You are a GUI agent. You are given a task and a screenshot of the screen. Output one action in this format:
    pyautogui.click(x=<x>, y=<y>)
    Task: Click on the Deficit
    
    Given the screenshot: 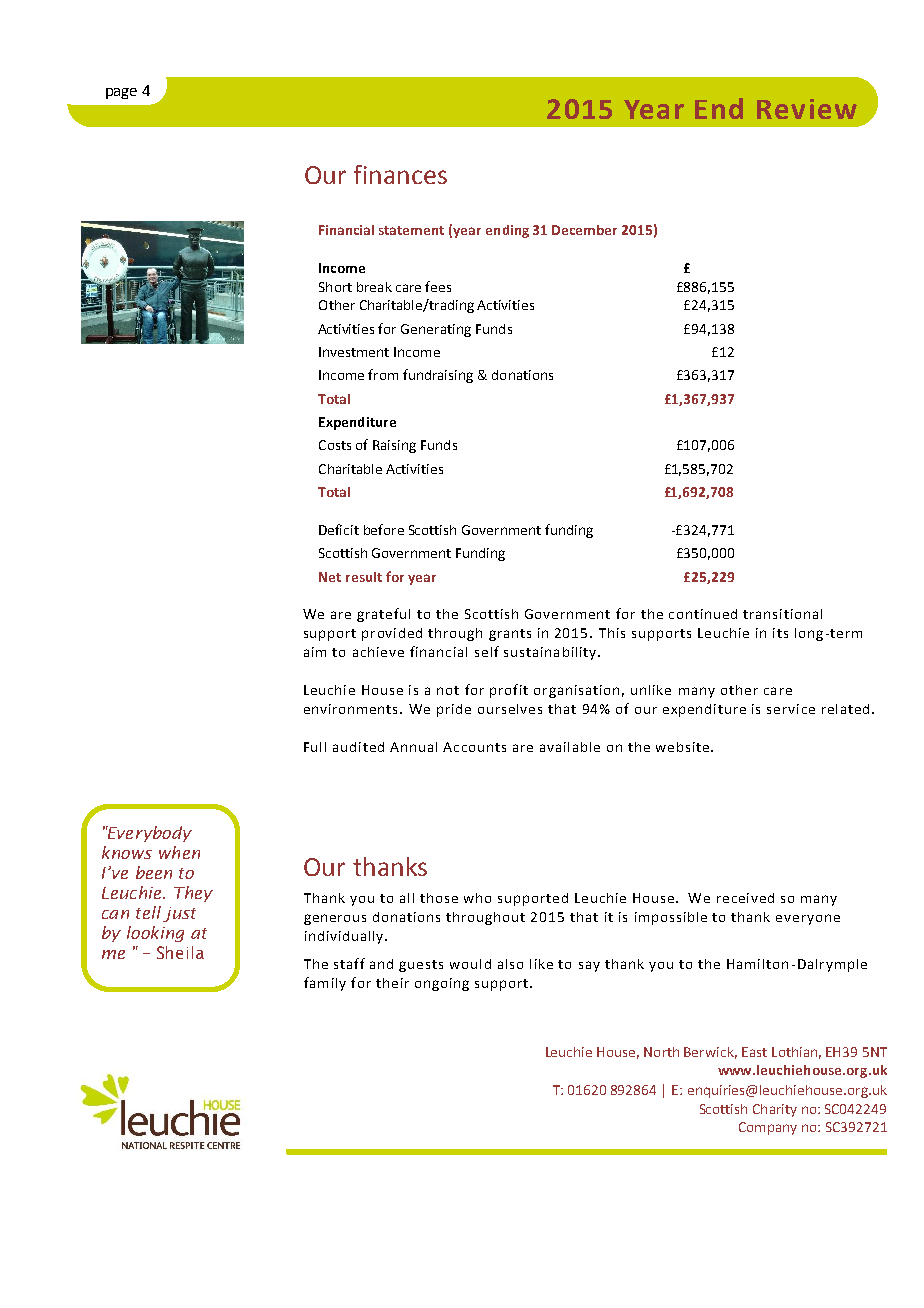 What is the action you would take?
    pyautogui.click(x=339, y=529)
